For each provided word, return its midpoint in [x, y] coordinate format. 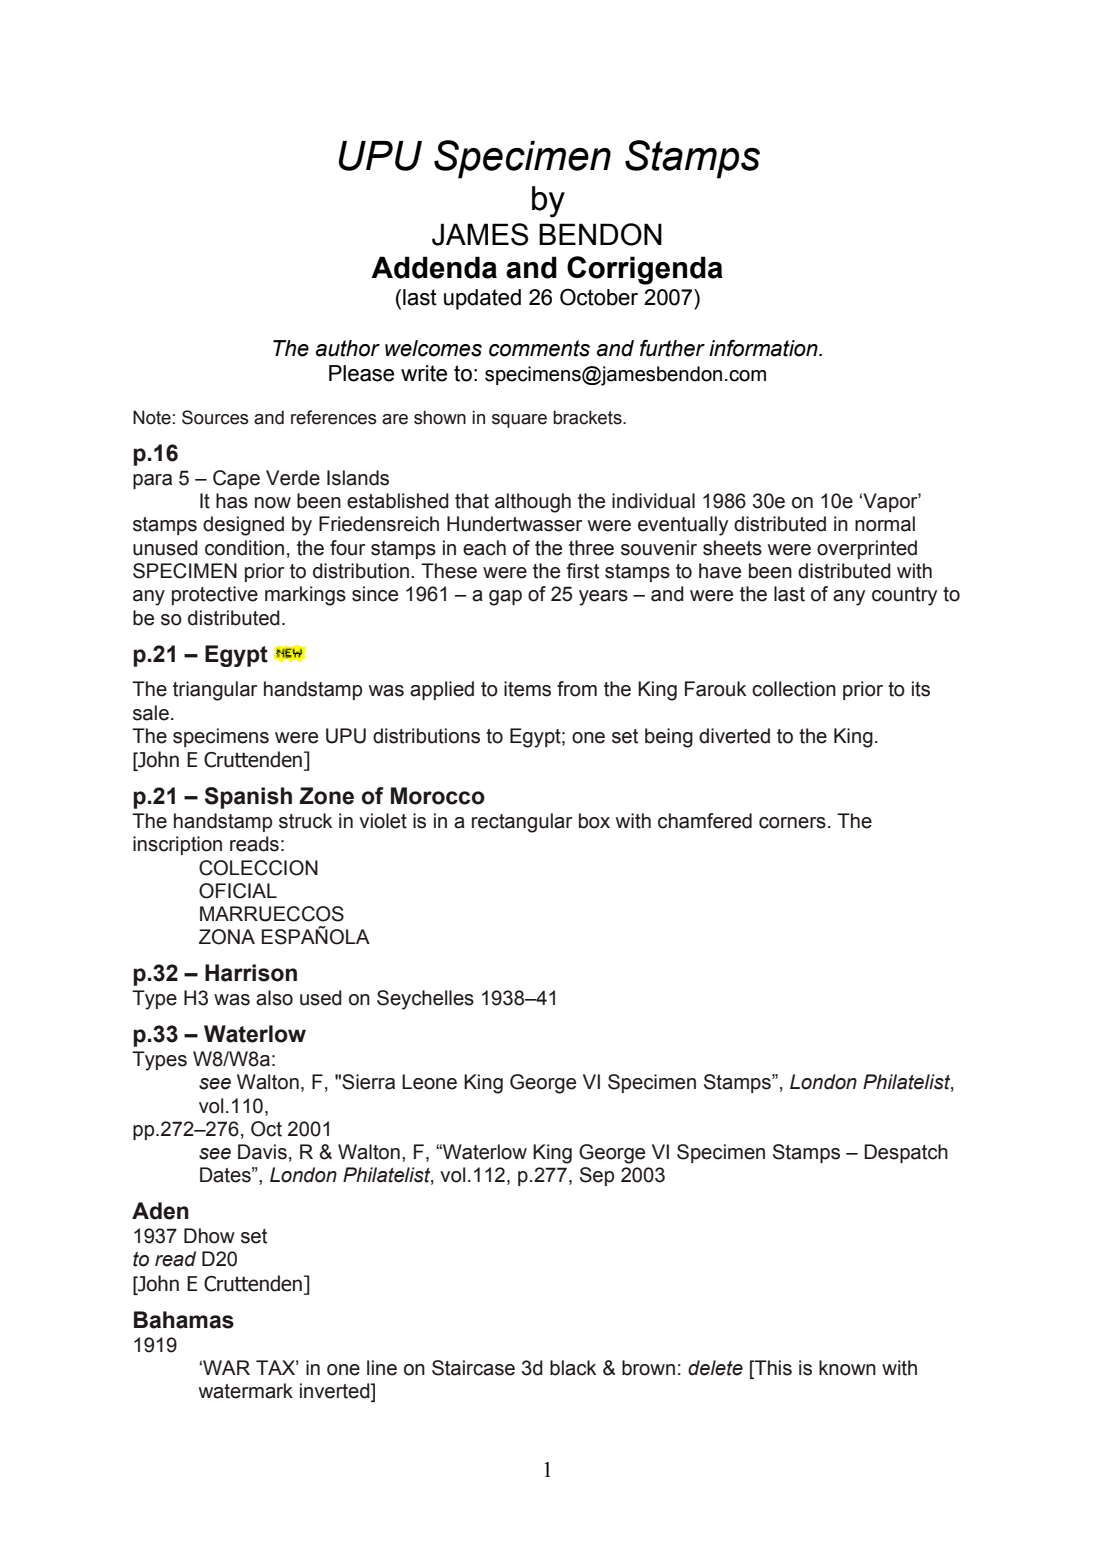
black [573, 1368]
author [348, 348]
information [764, 348]
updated [482, 299]
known [847, 1368]
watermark [246, 1391]
